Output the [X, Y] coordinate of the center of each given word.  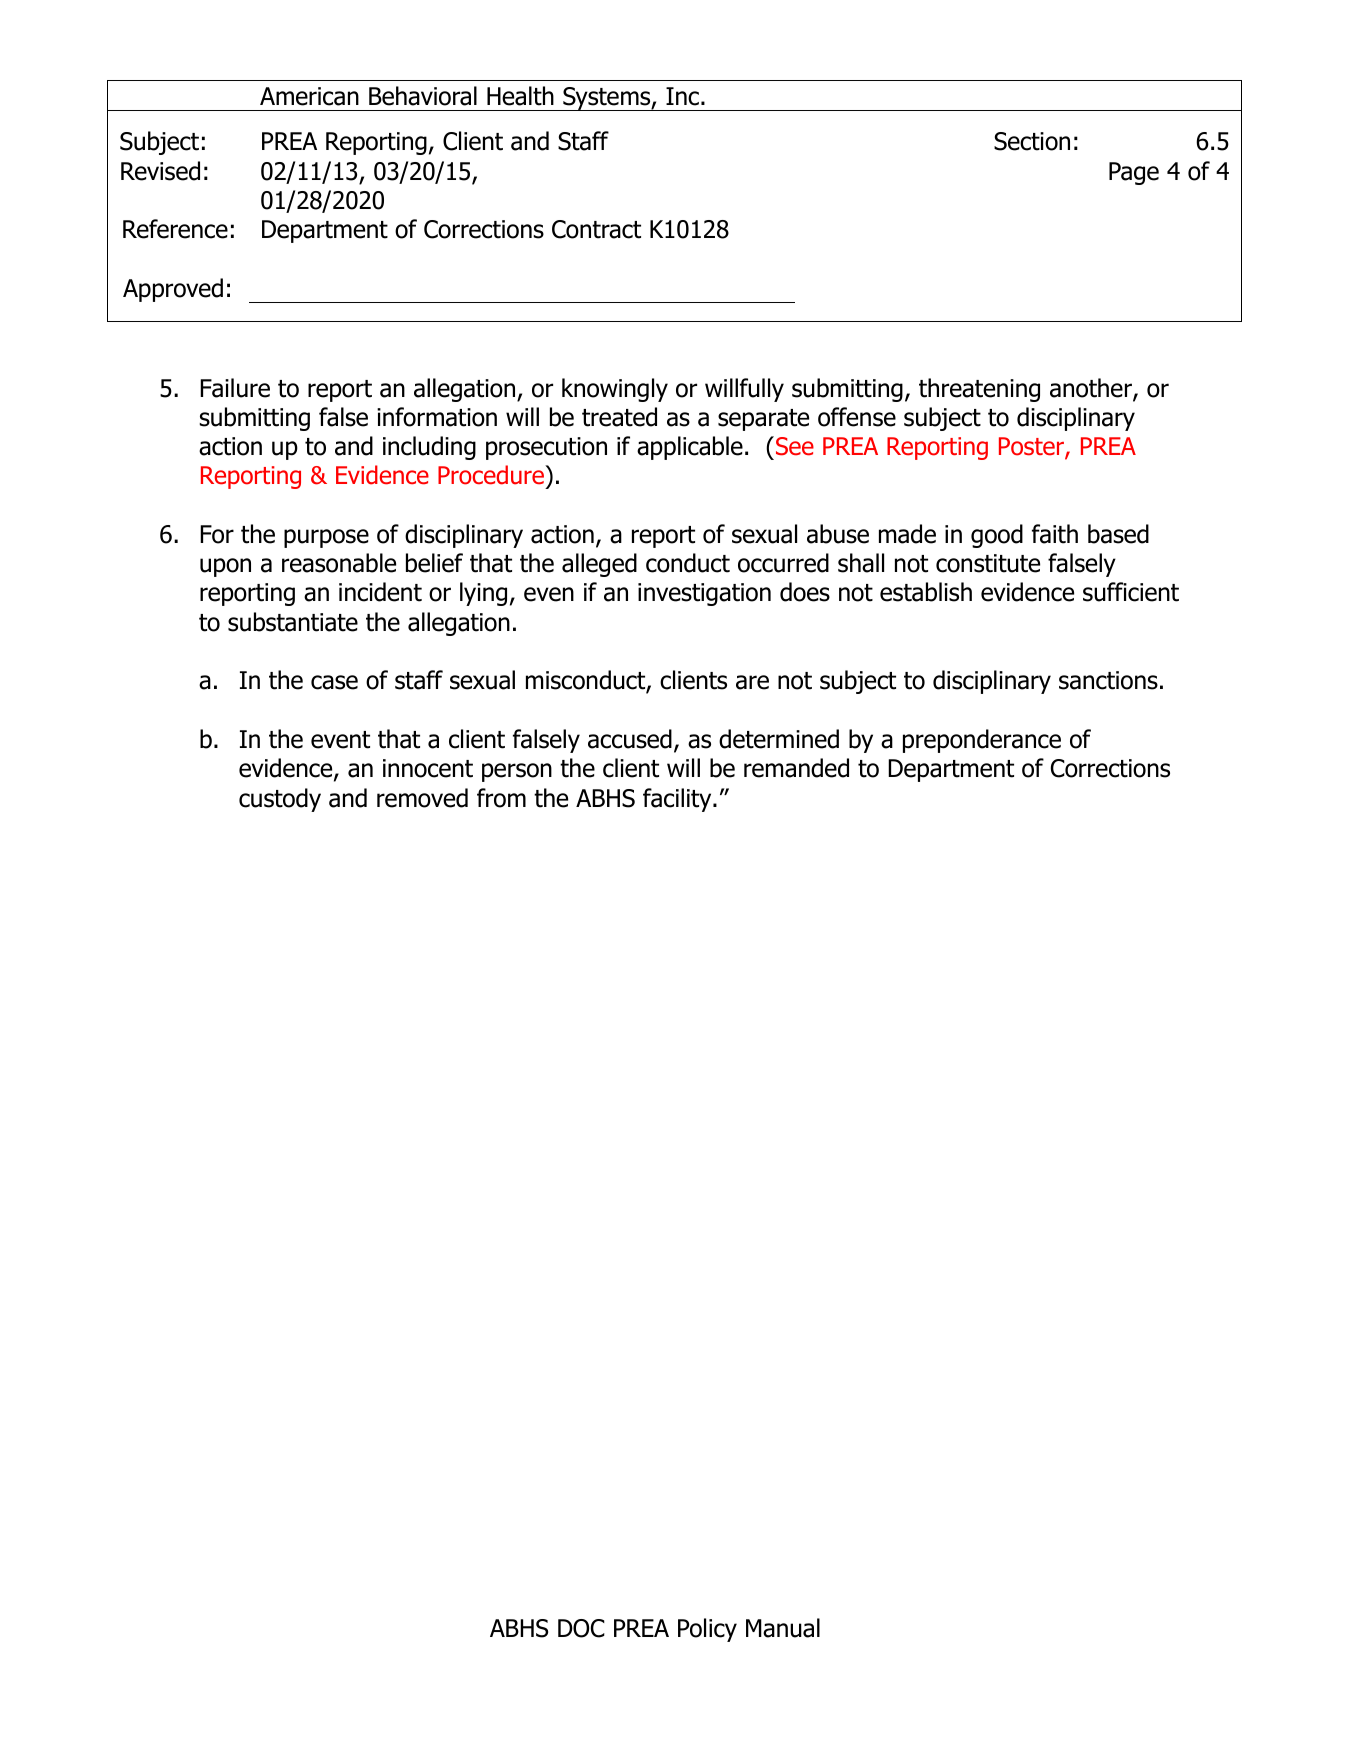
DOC [581, 1628]
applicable [690, 448]
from [501, 798]
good [997, 536]
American [309, 96]
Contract [596, 229]
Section [1032, 141]
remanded [796, 768]
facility [678, 800]
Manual [783, 1628]
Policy [707, 1630]
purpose [326, 538]
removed [422, 798]
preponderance [982, 741]
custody [280, 800]
